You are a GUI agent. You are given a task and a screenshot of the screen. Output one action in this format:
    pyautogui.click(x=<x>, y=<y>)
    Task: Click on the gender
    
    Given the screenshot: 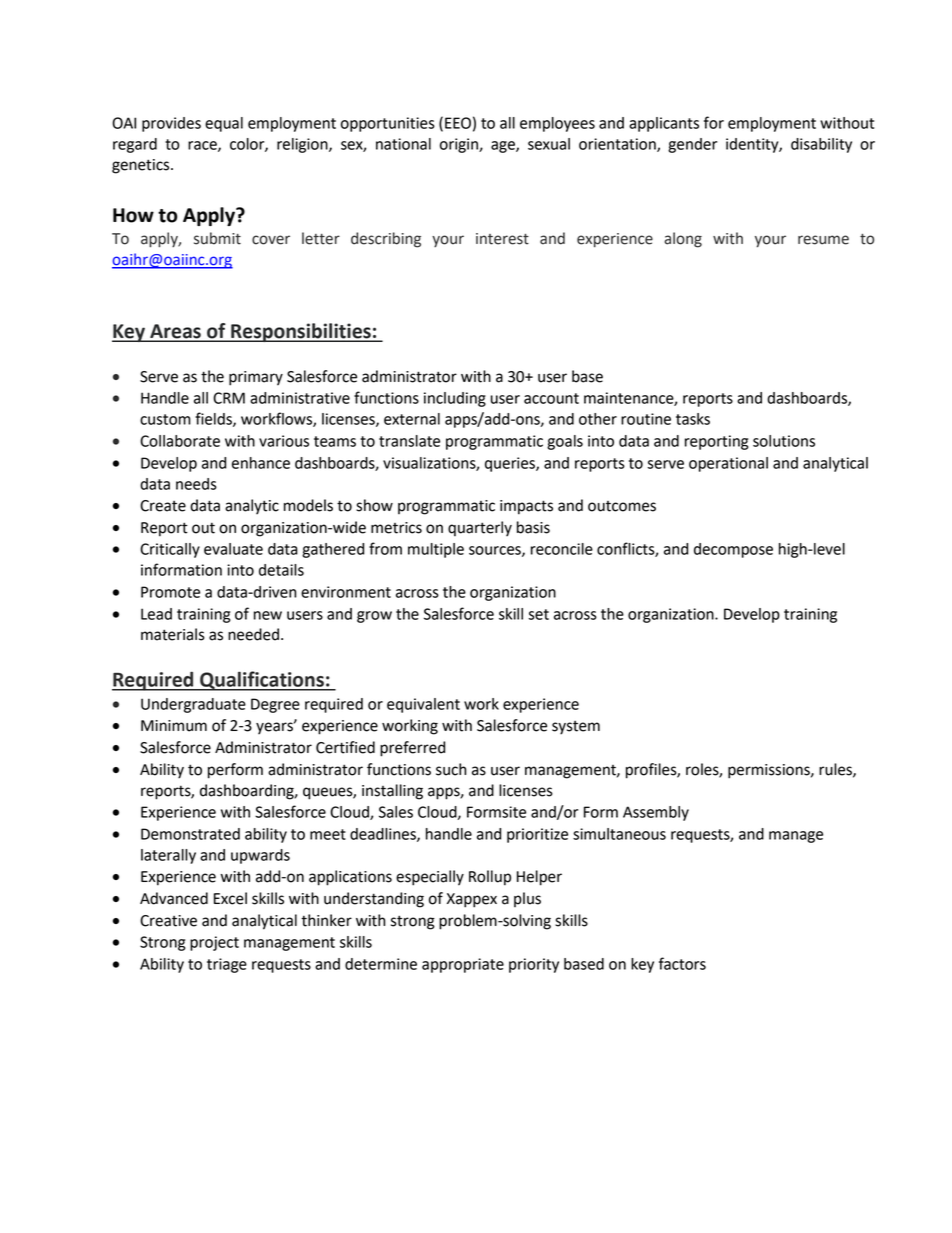 What is the action you would take?
    pyautogui.click(x=692, y=145)
